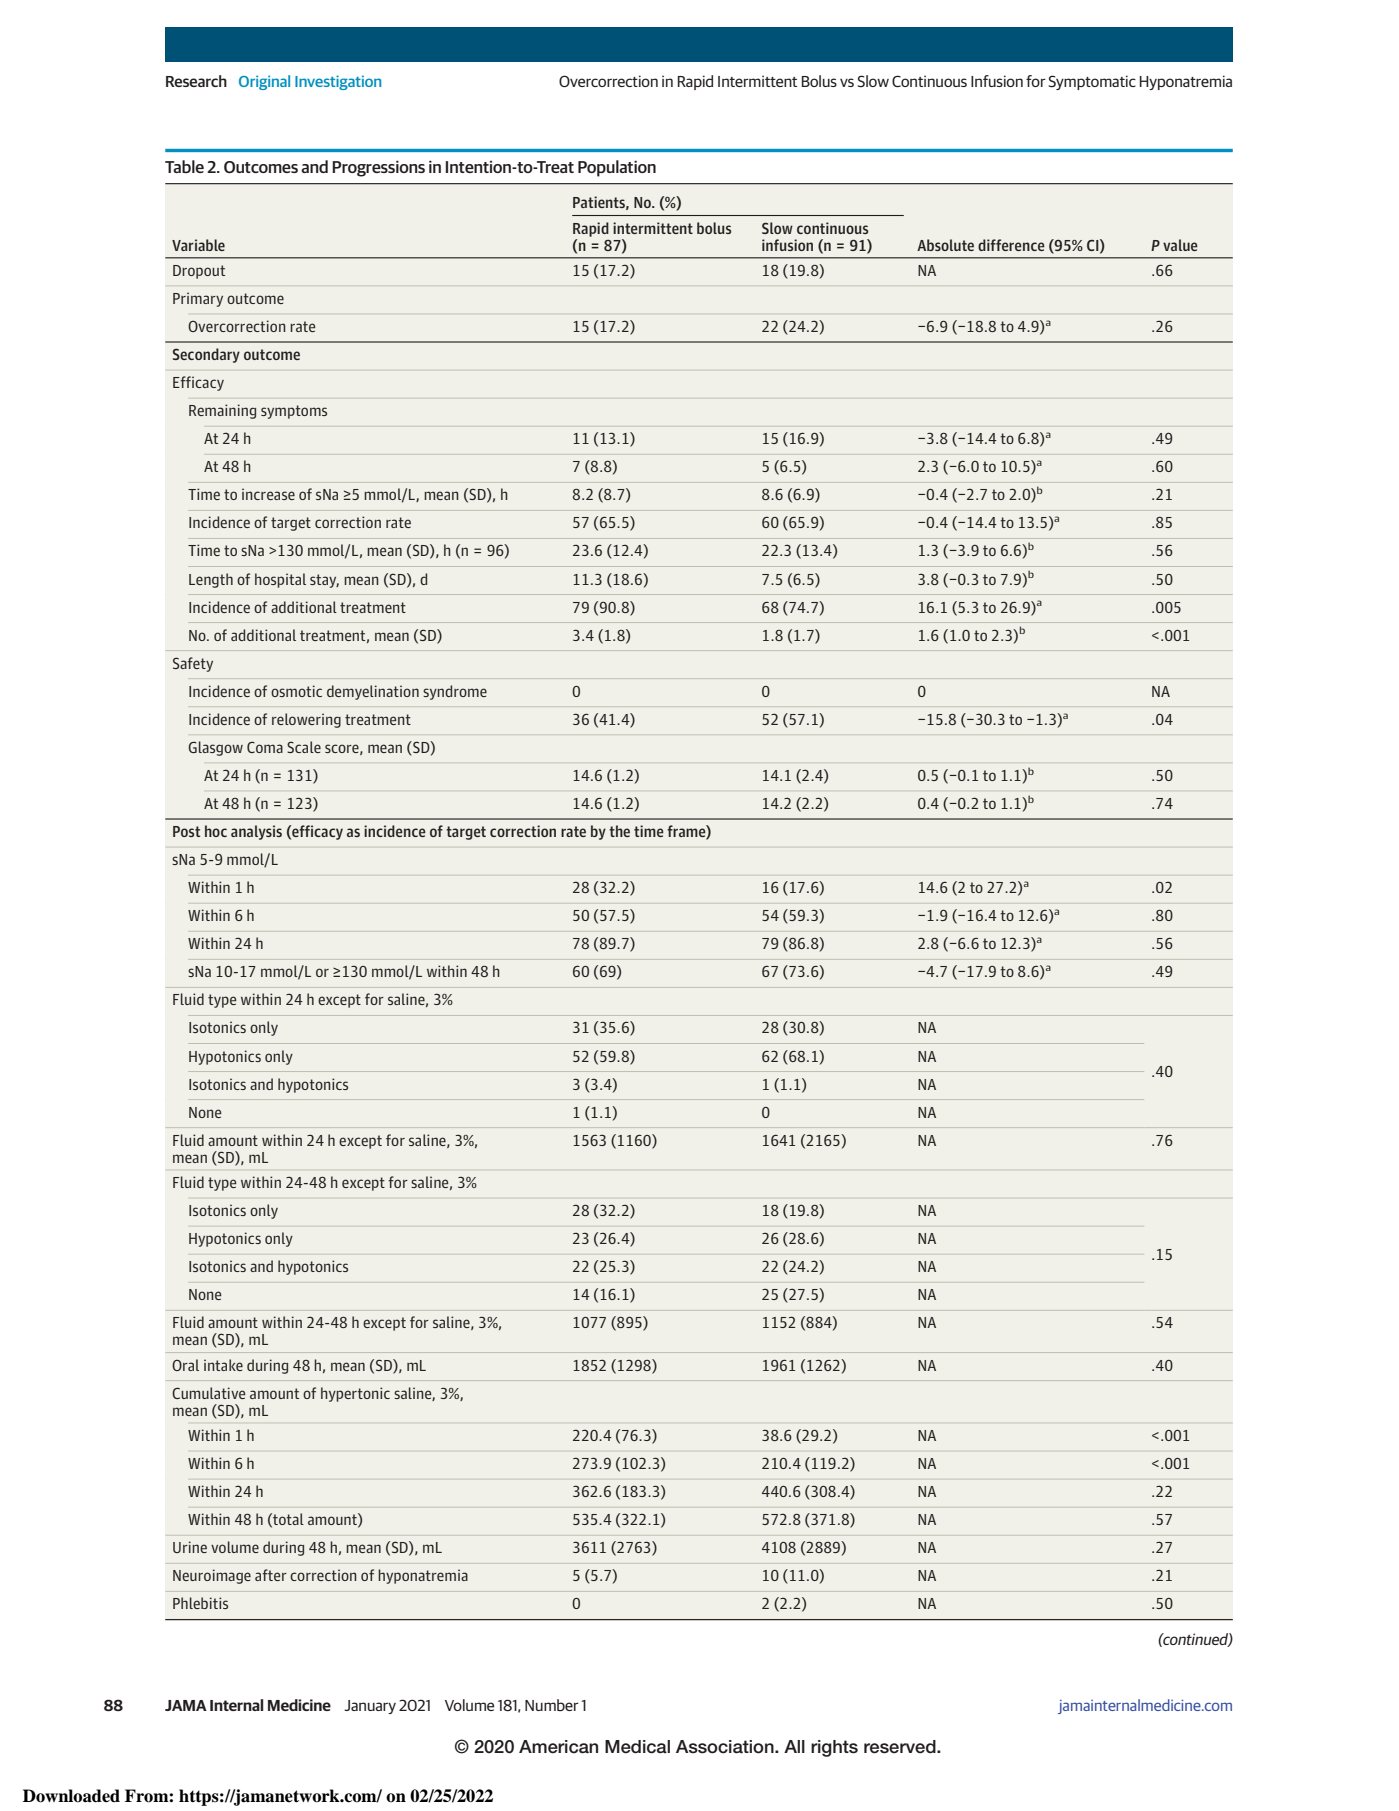 The image size is (1399, 1811). I want to click on Population, so click(617, 168).
